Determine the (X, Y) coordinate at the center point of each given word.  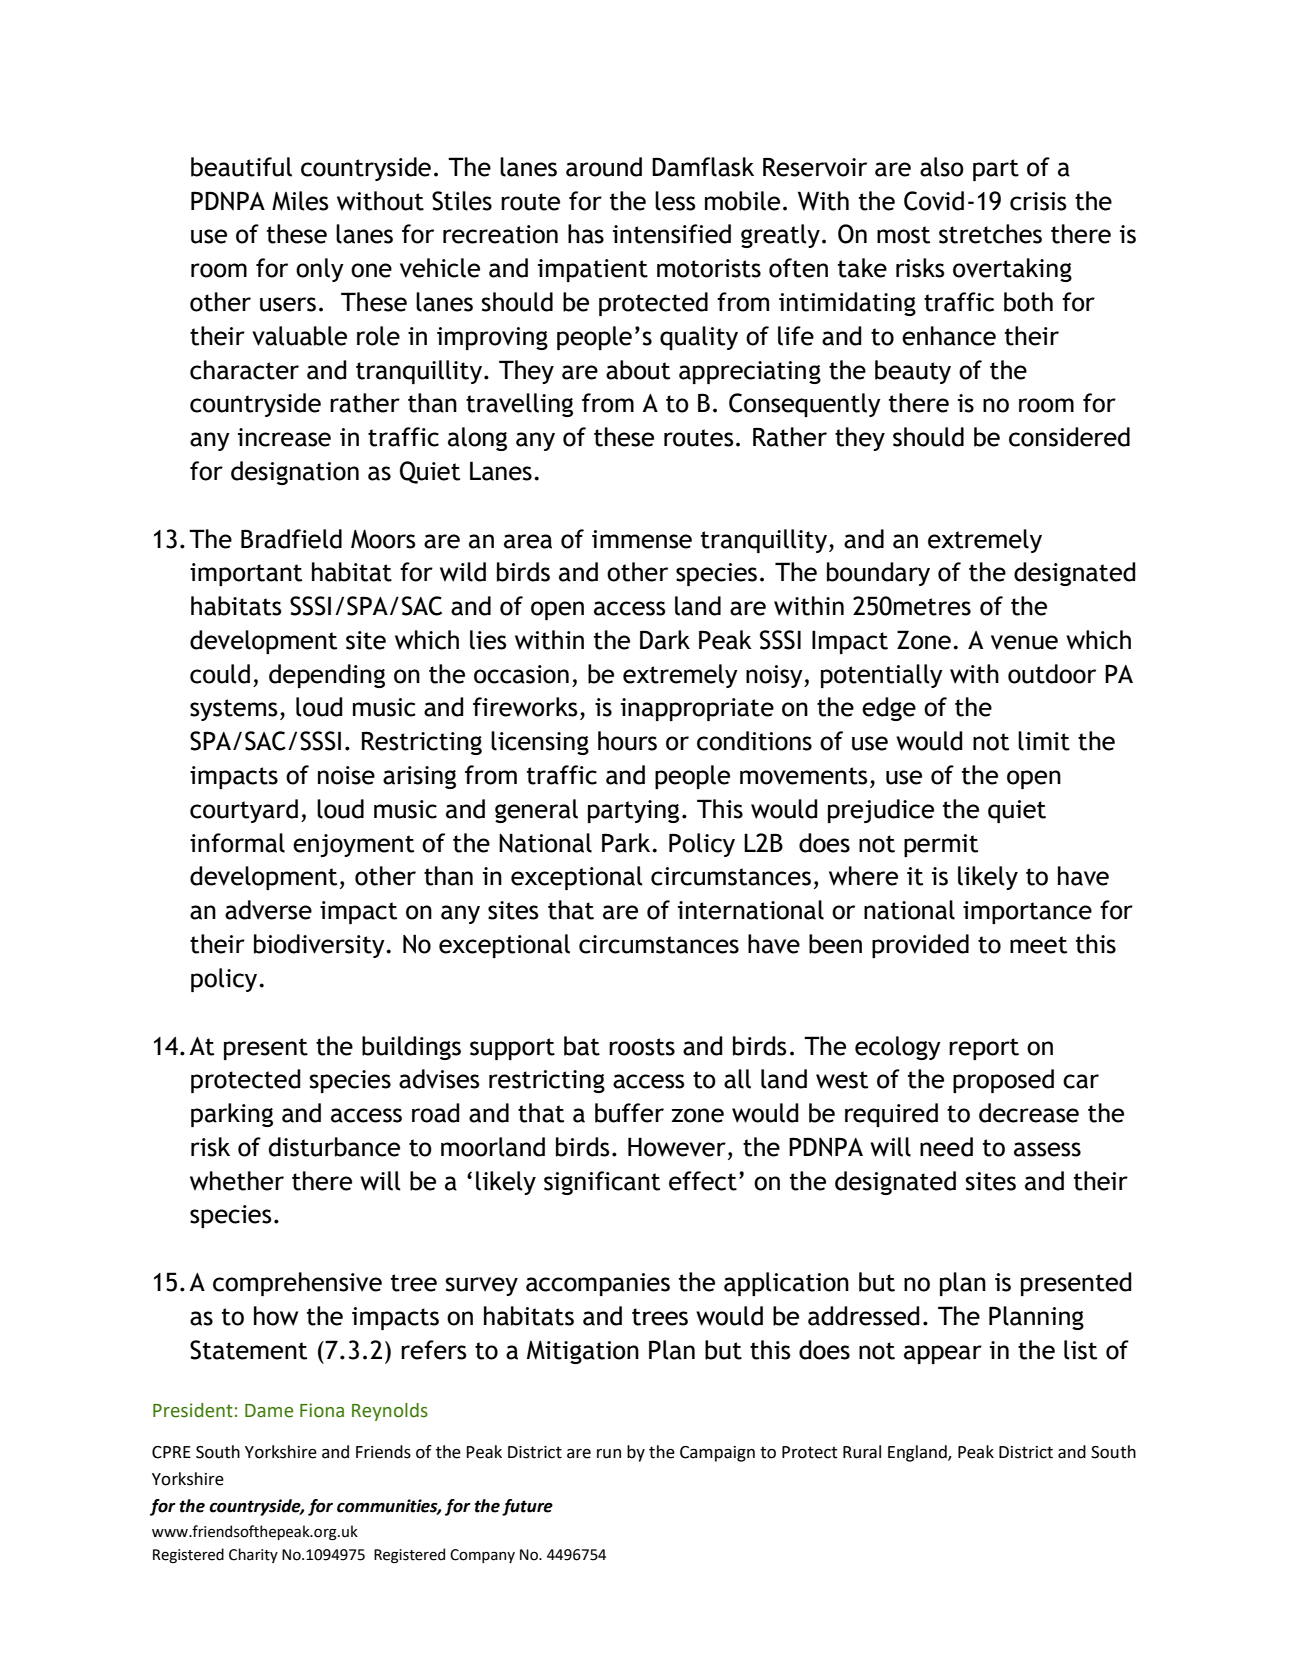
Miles (300, 201)
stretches (990, 234)
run (609, 1454)
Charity (253, 1555)
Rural (862, 1452)
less (675, 201)
